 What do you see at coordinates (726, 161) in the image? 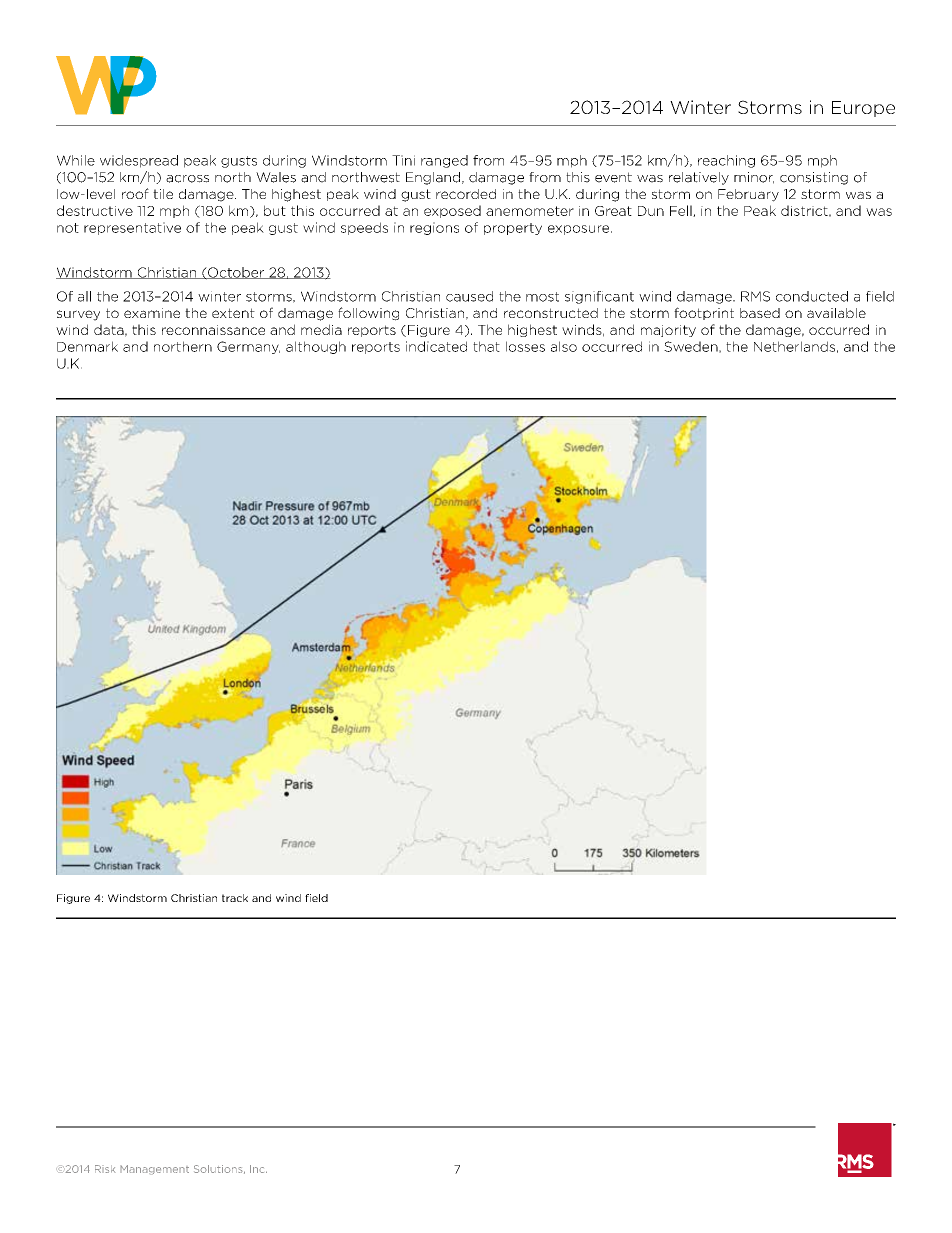
I see `reaching` at bounding box center [726, 161].
